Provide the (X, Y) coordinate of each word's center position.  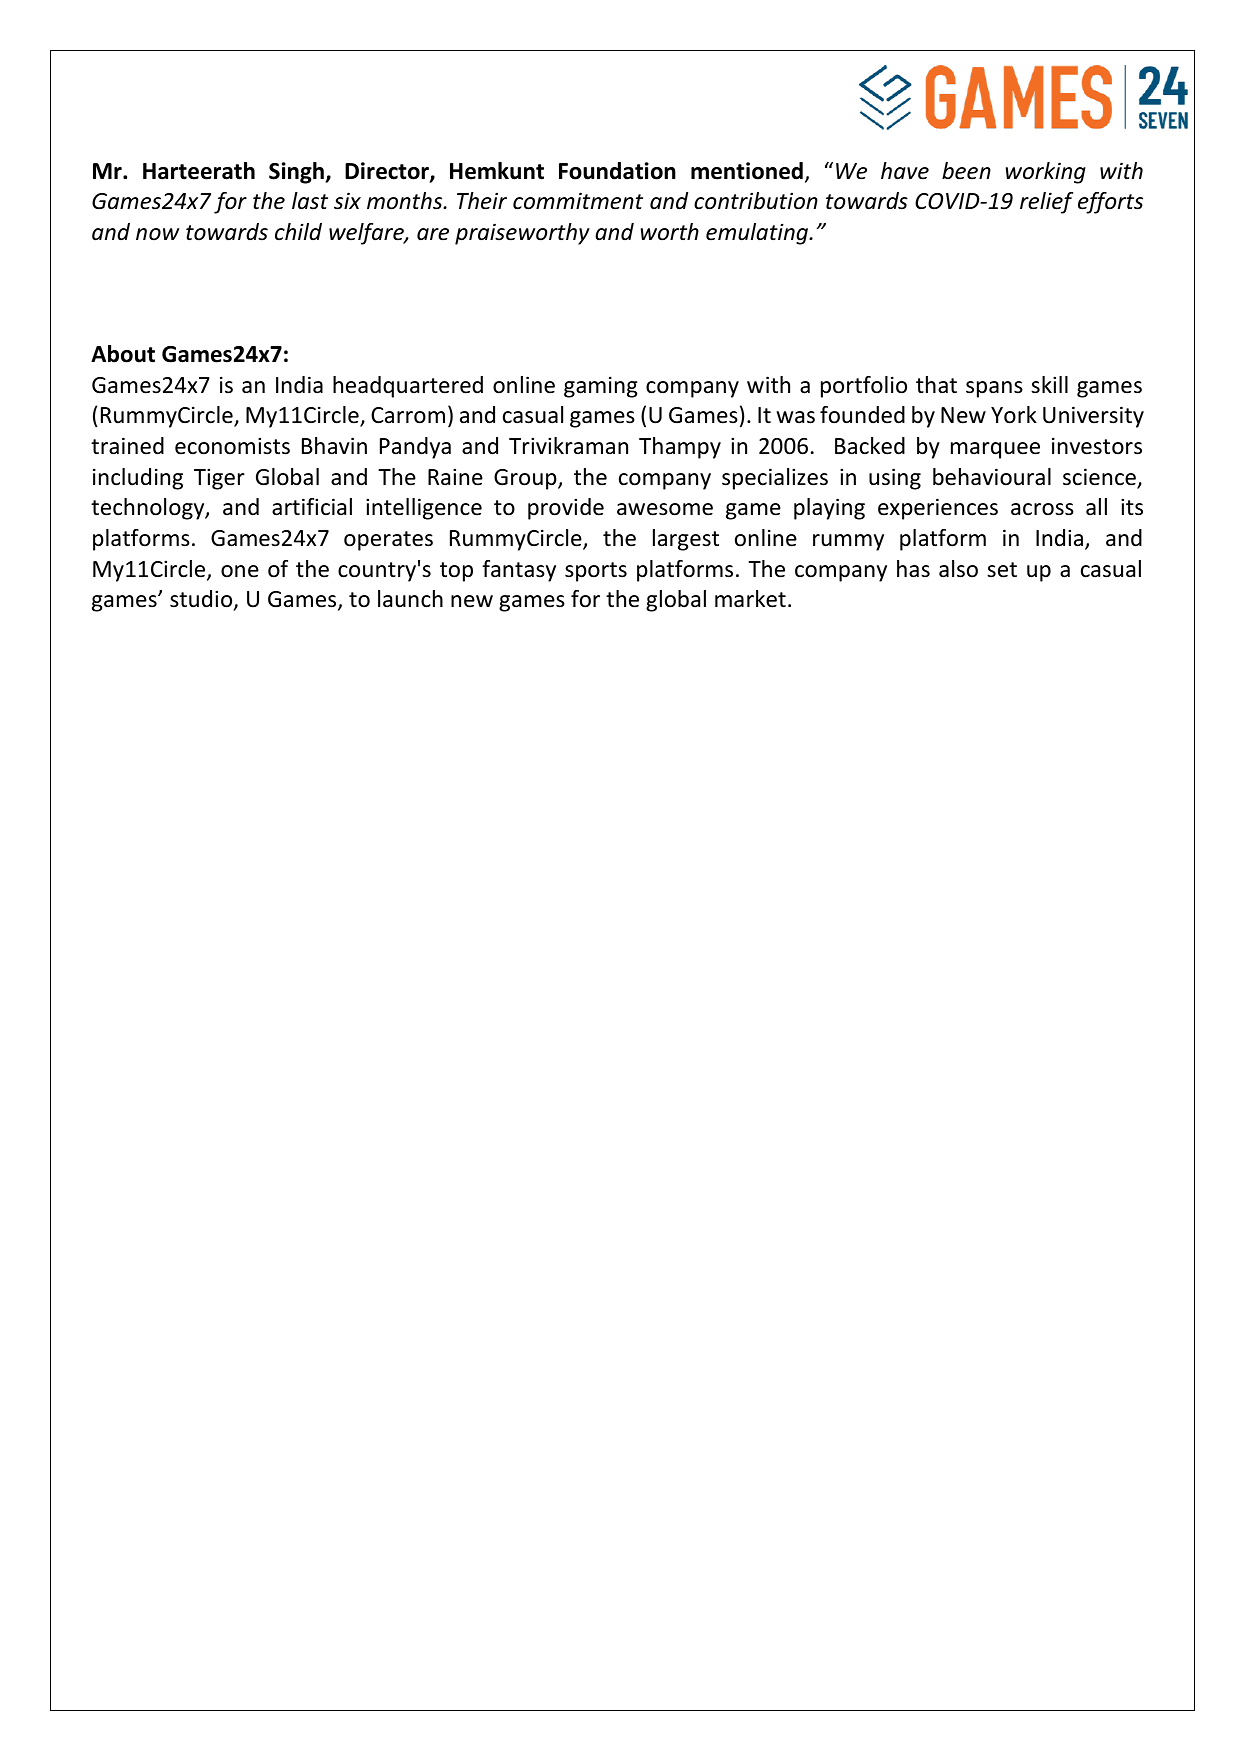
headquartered (408, 387)
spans (994, 389)
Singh (297, 173)
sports (596, 572)
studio (202, 600)
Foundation (617, 171)
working (1045, 173)
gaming (601, 387)
